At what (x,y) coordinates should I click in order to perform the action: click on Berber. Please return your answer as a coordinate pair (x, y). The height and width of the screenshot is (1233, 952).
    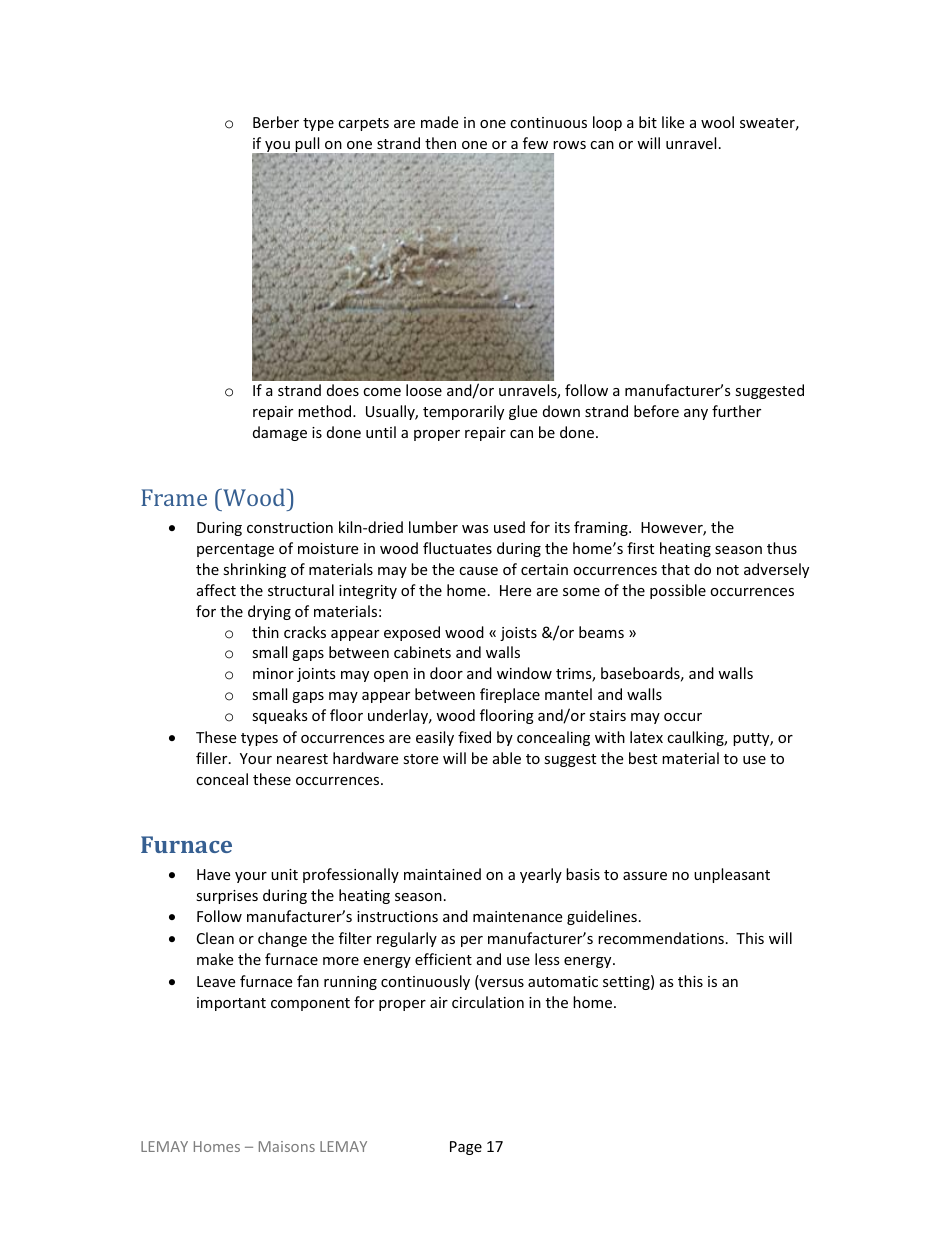
    Looking at the image, I should click on (276, 122).
